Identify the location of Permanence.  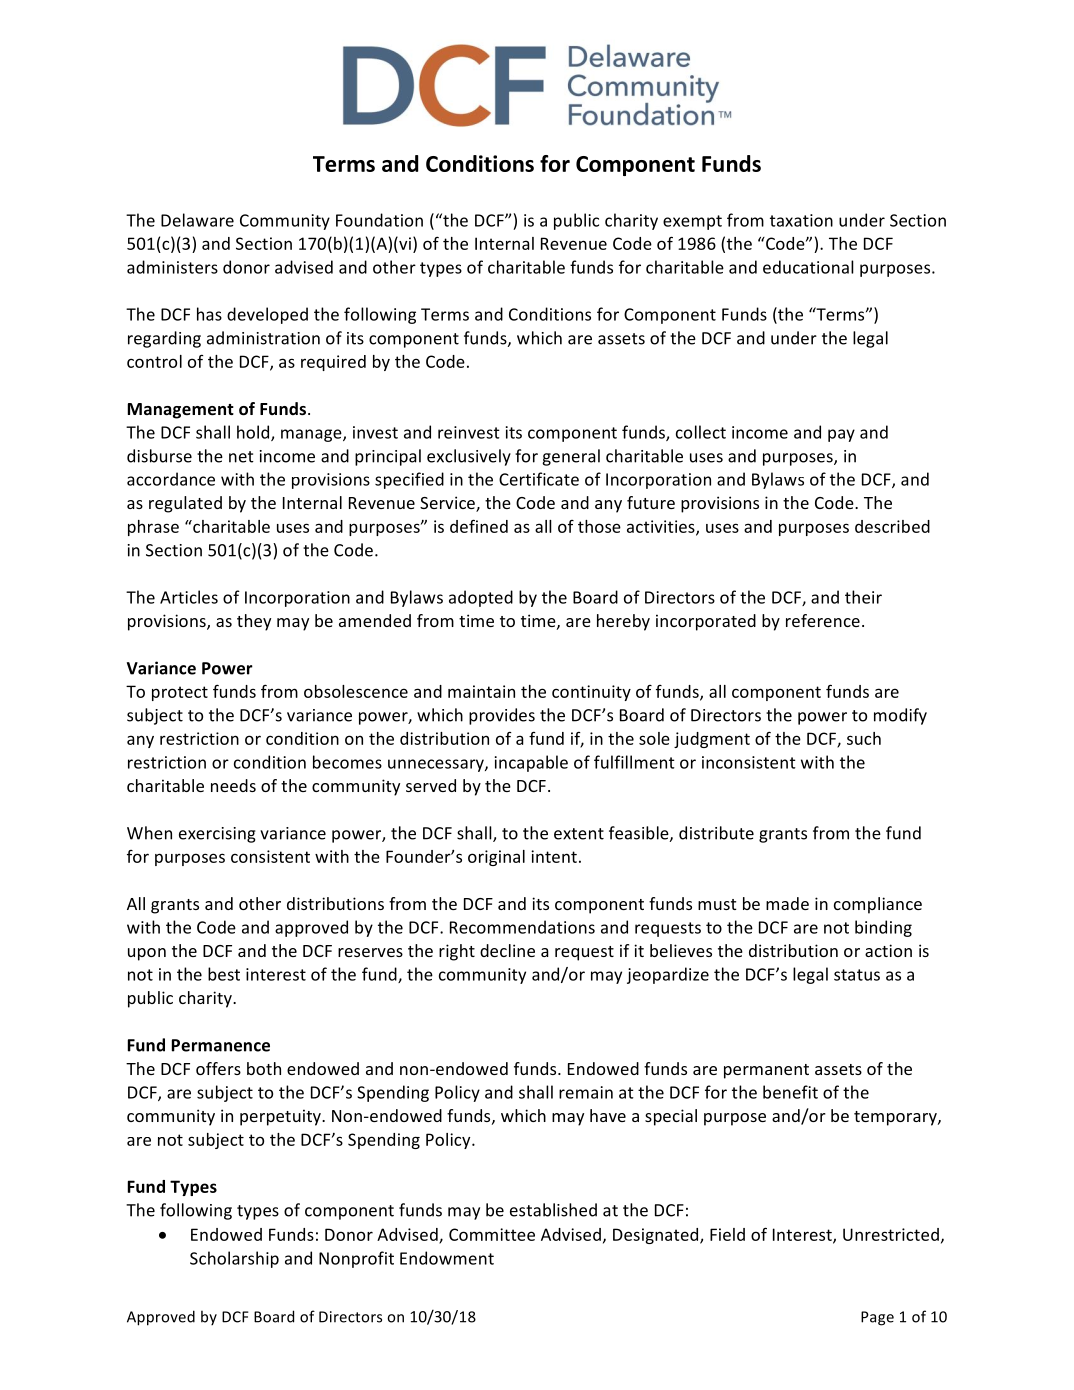
(221, 1045).
